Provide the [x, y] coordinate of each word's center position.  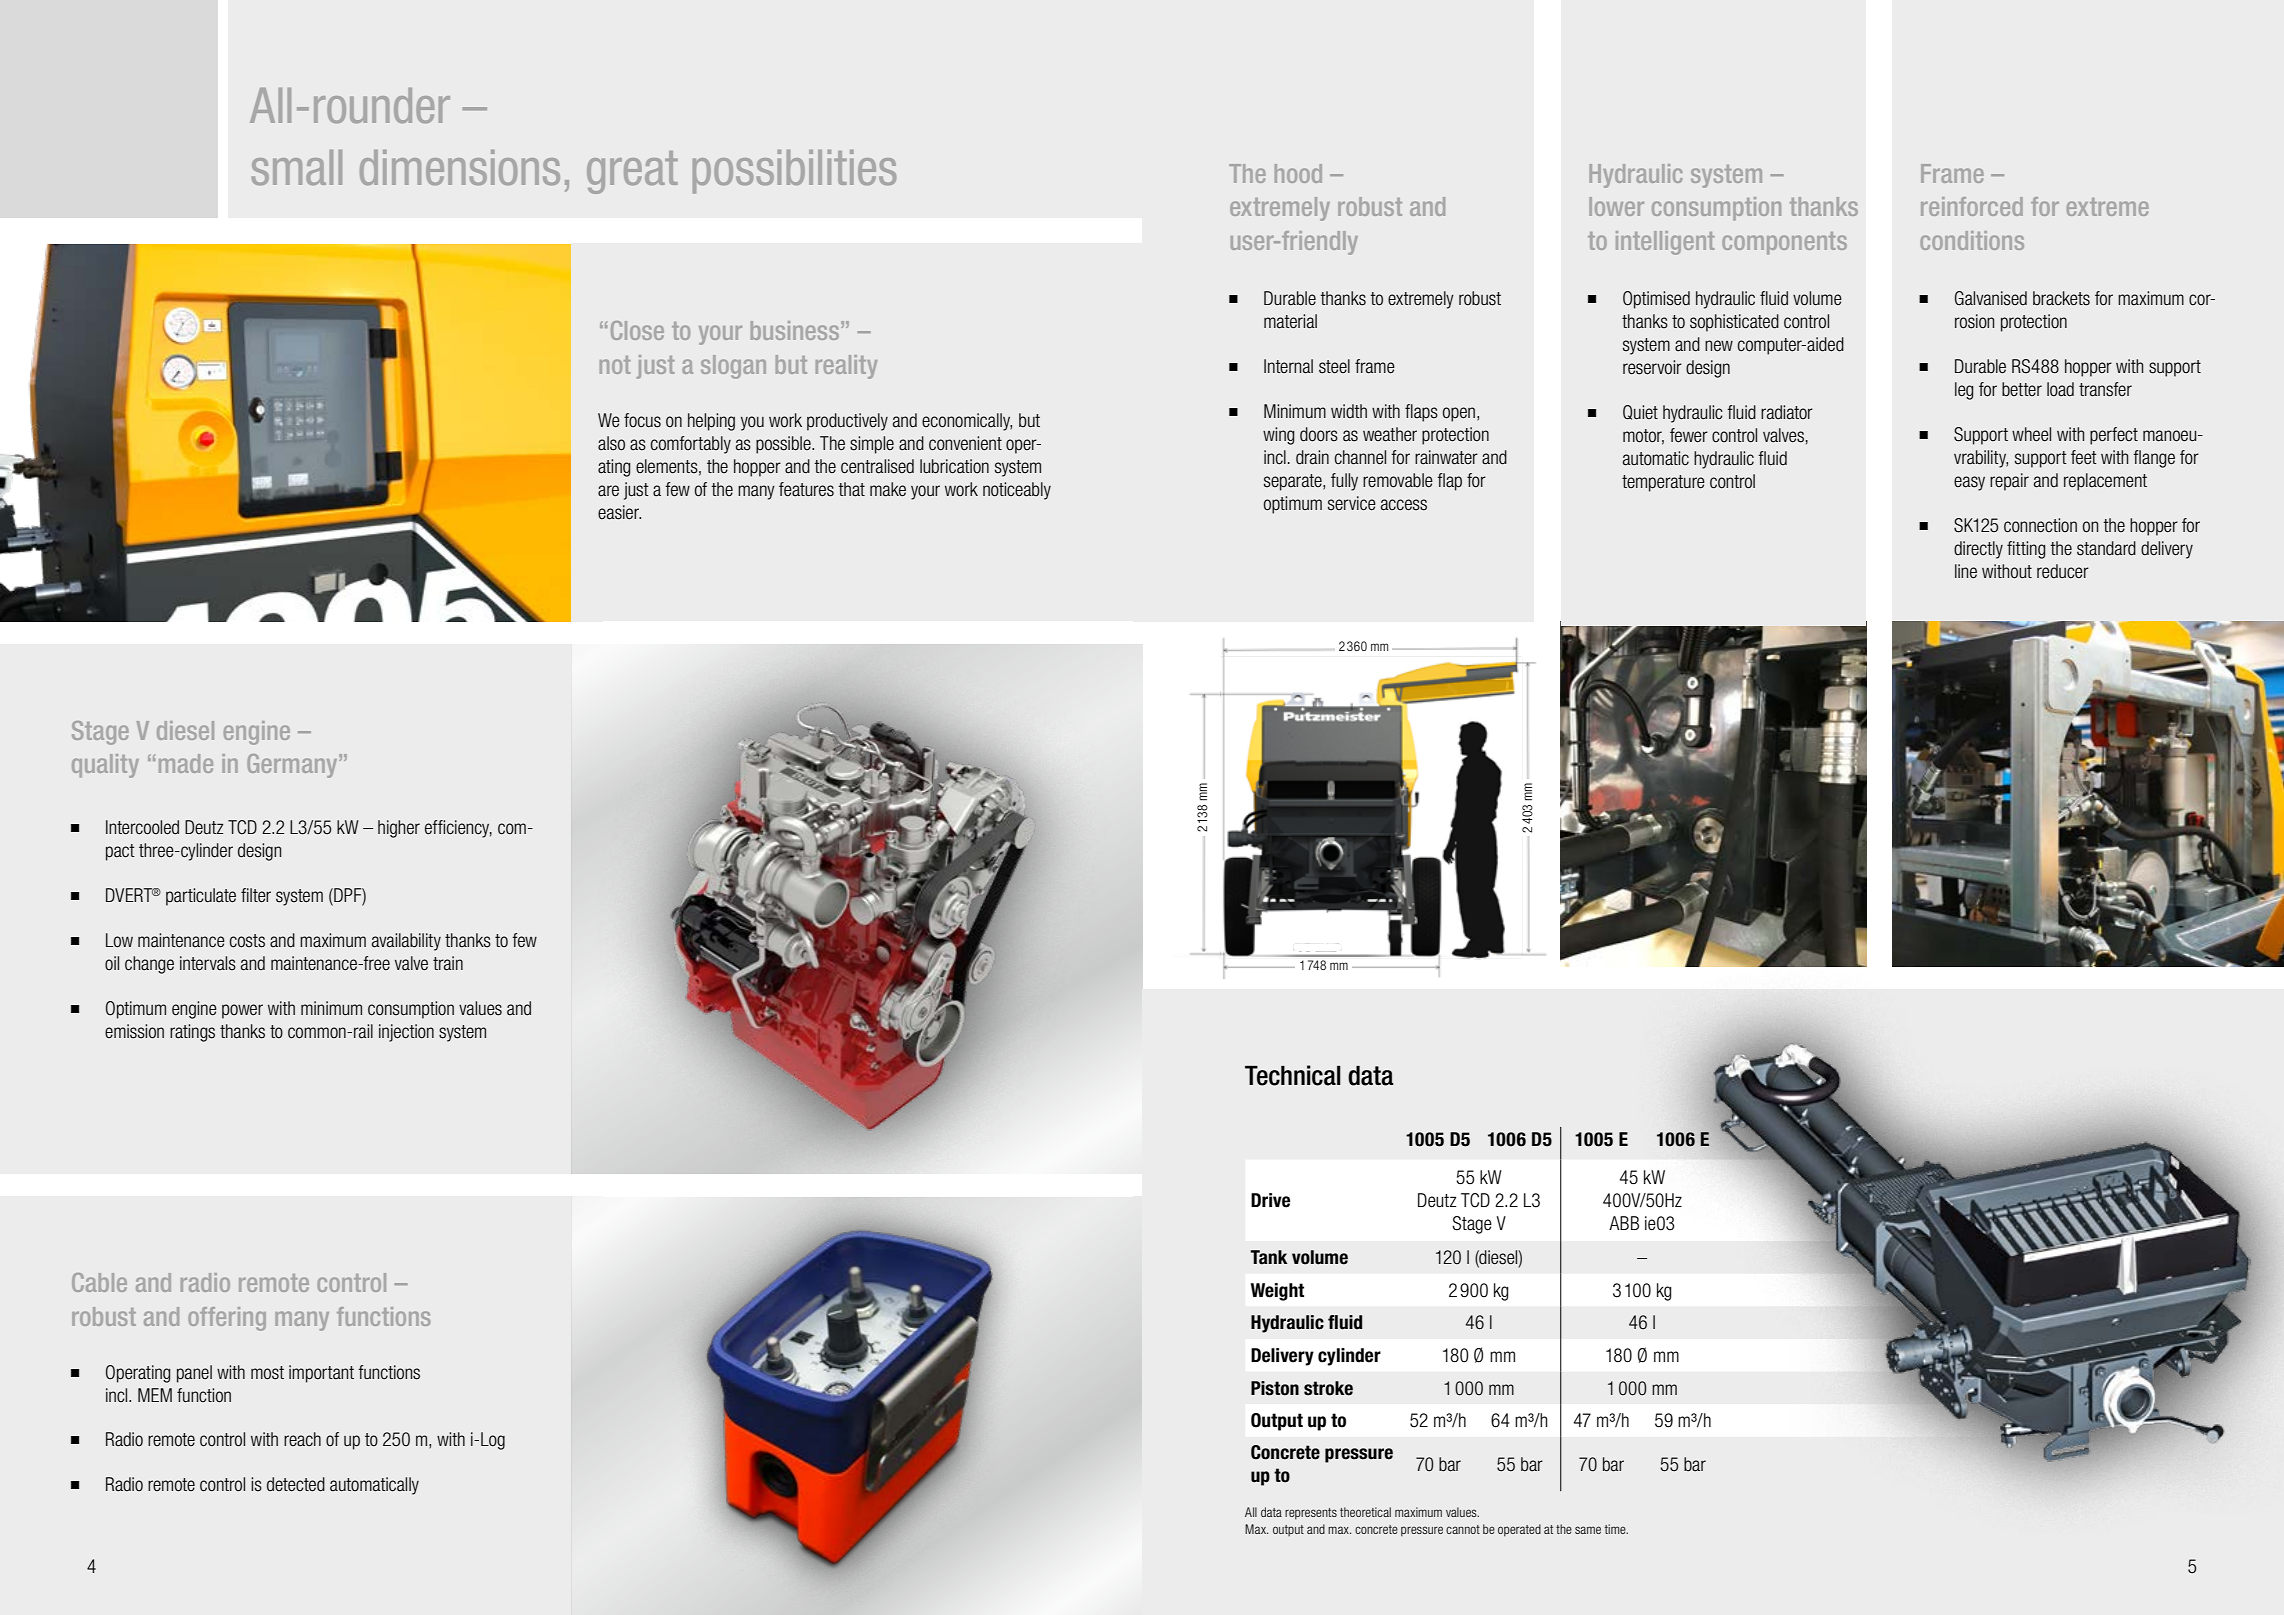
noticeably [1017, 491]
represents [1311, 1514]
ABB [1624, 1223]
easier [619, 512]
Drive [1270, 1200]
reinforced [1972, 206]
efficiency [458, 829]
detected [296, 1484]
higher [399, 829]
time [1616, 1529]
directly [1978, 550]
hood [1298, 173]
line [1966, 571]
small [296, 167]
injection [406, 1033]
